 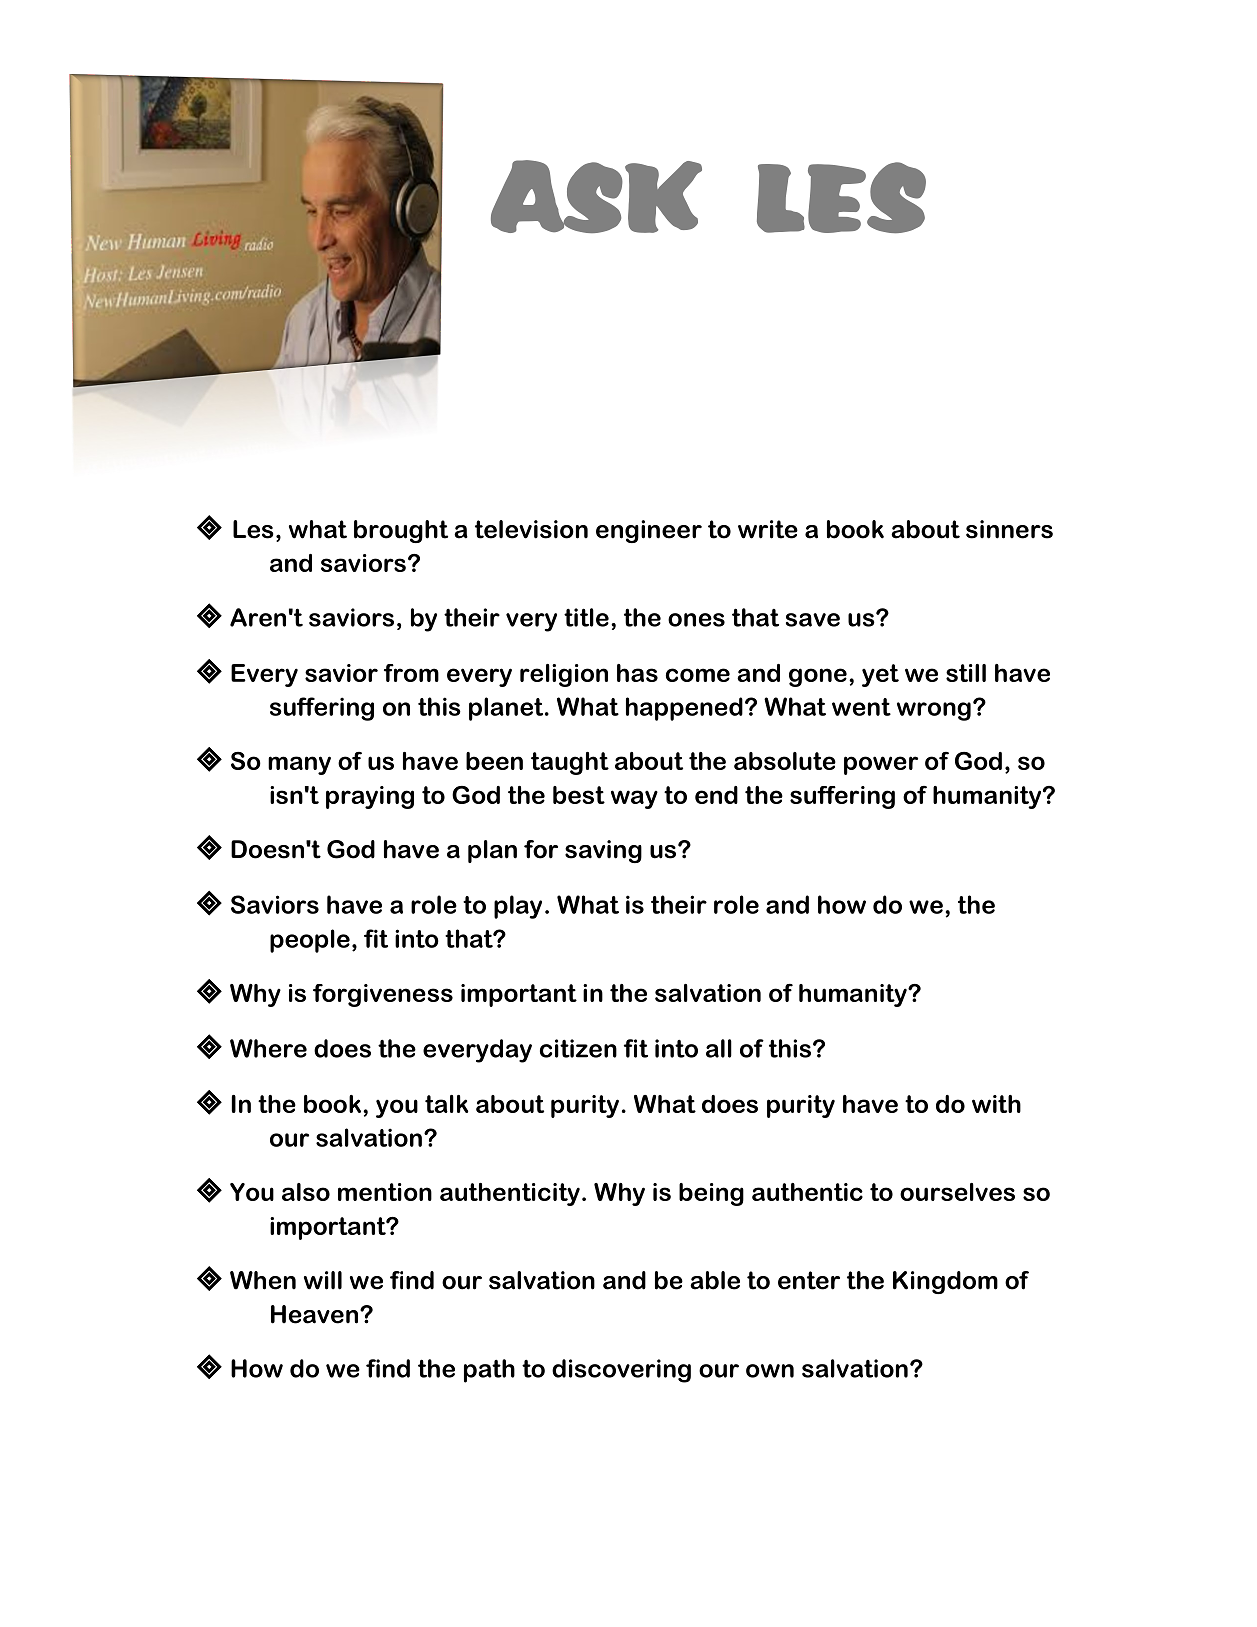 I want to click on brought, so click(x=401, y=531).
